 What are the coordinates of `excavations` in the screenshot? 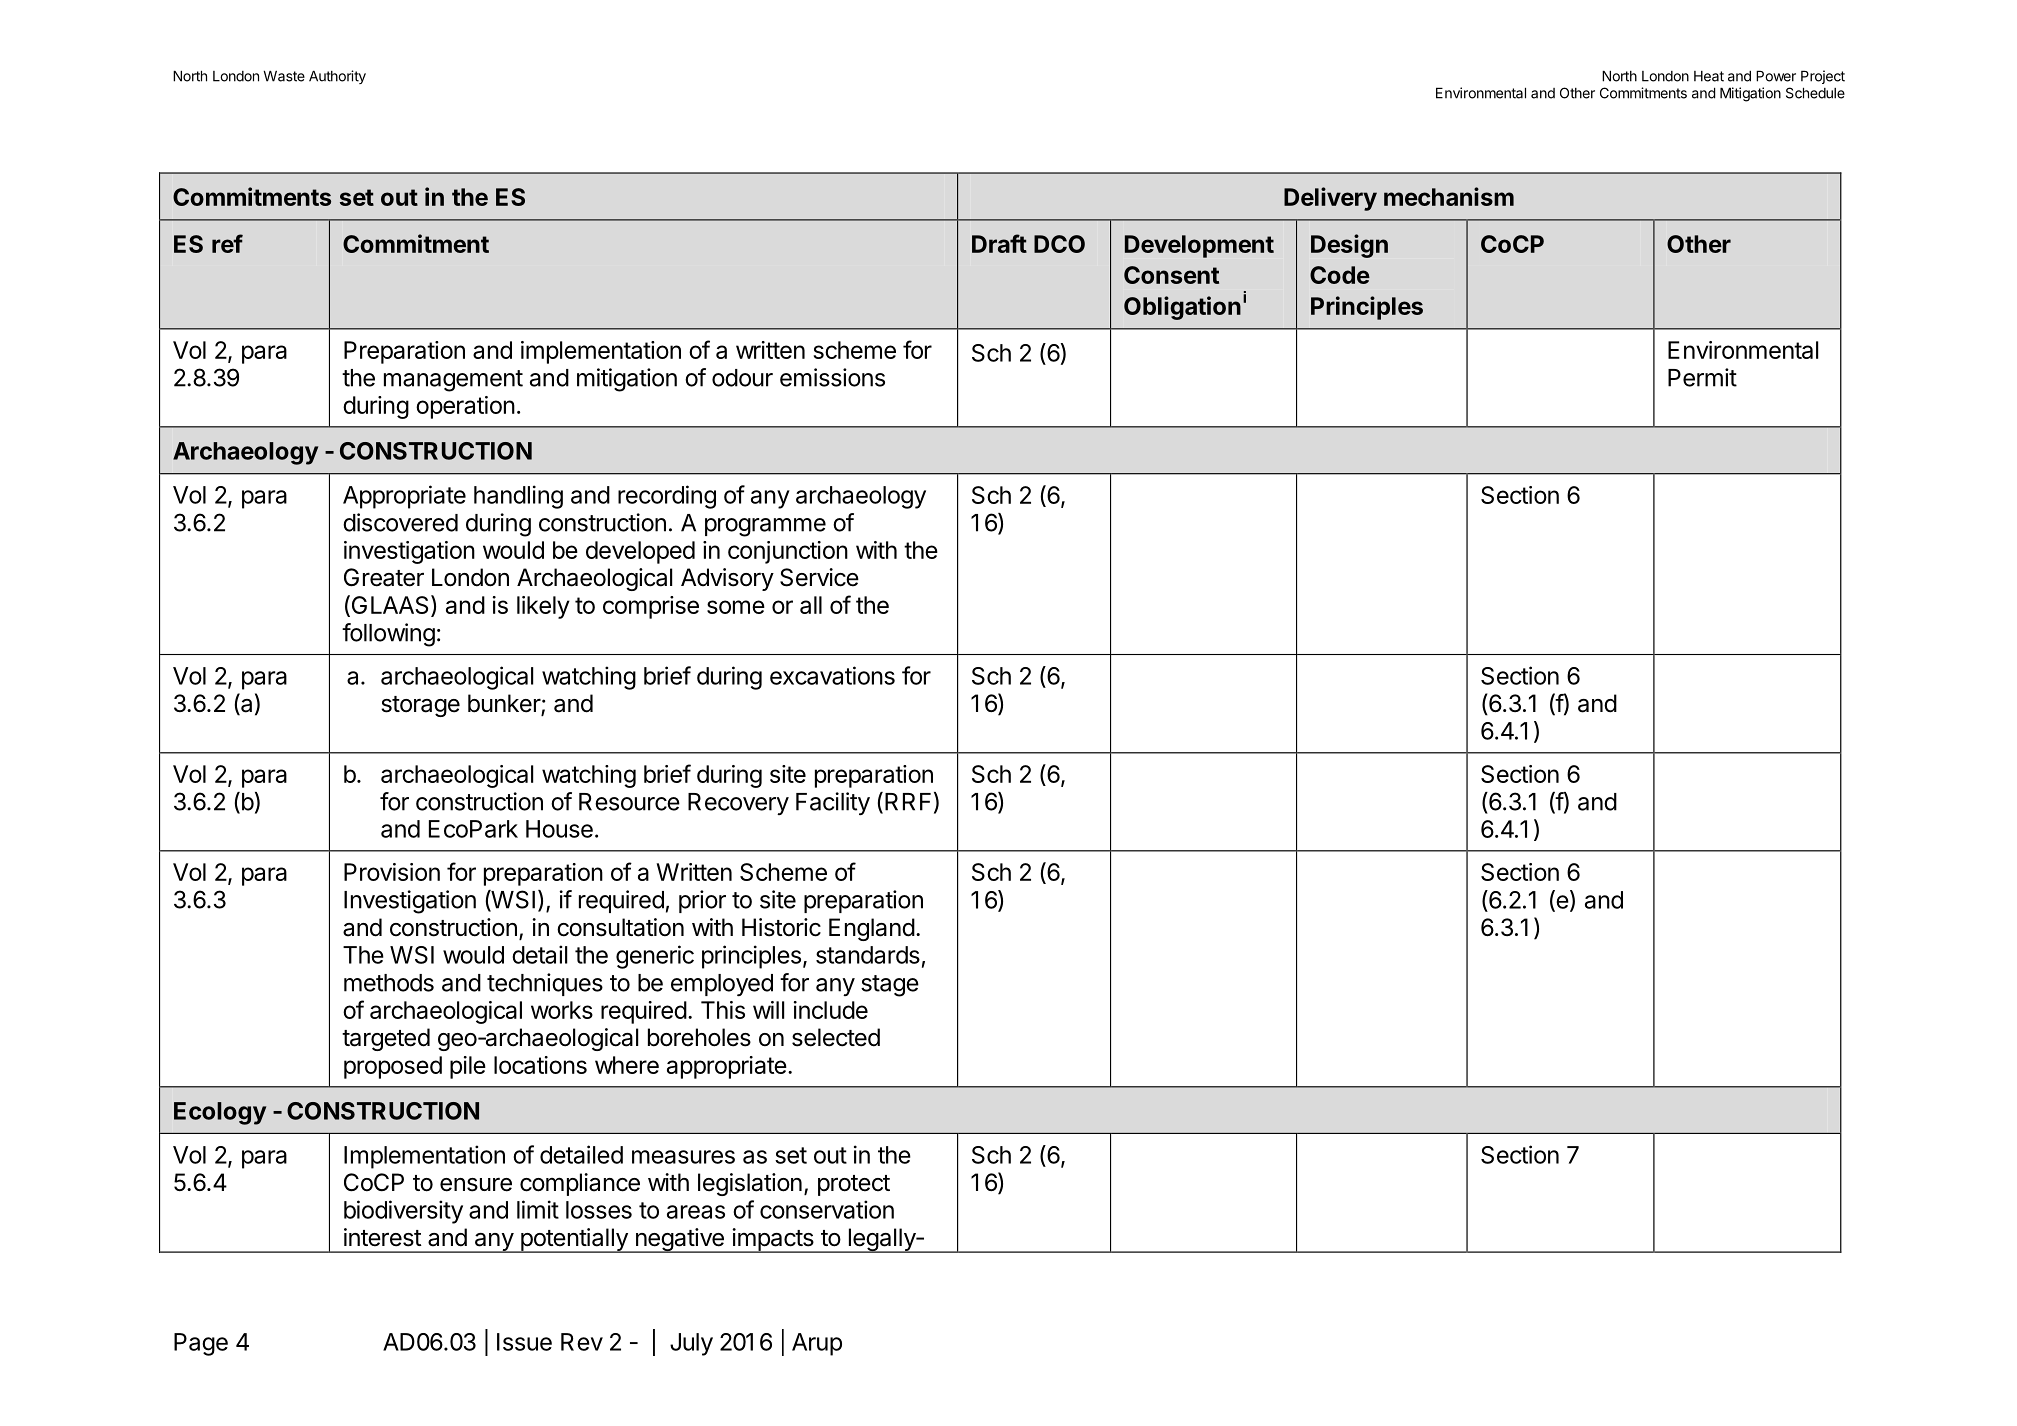 It's located at (832, 675).
